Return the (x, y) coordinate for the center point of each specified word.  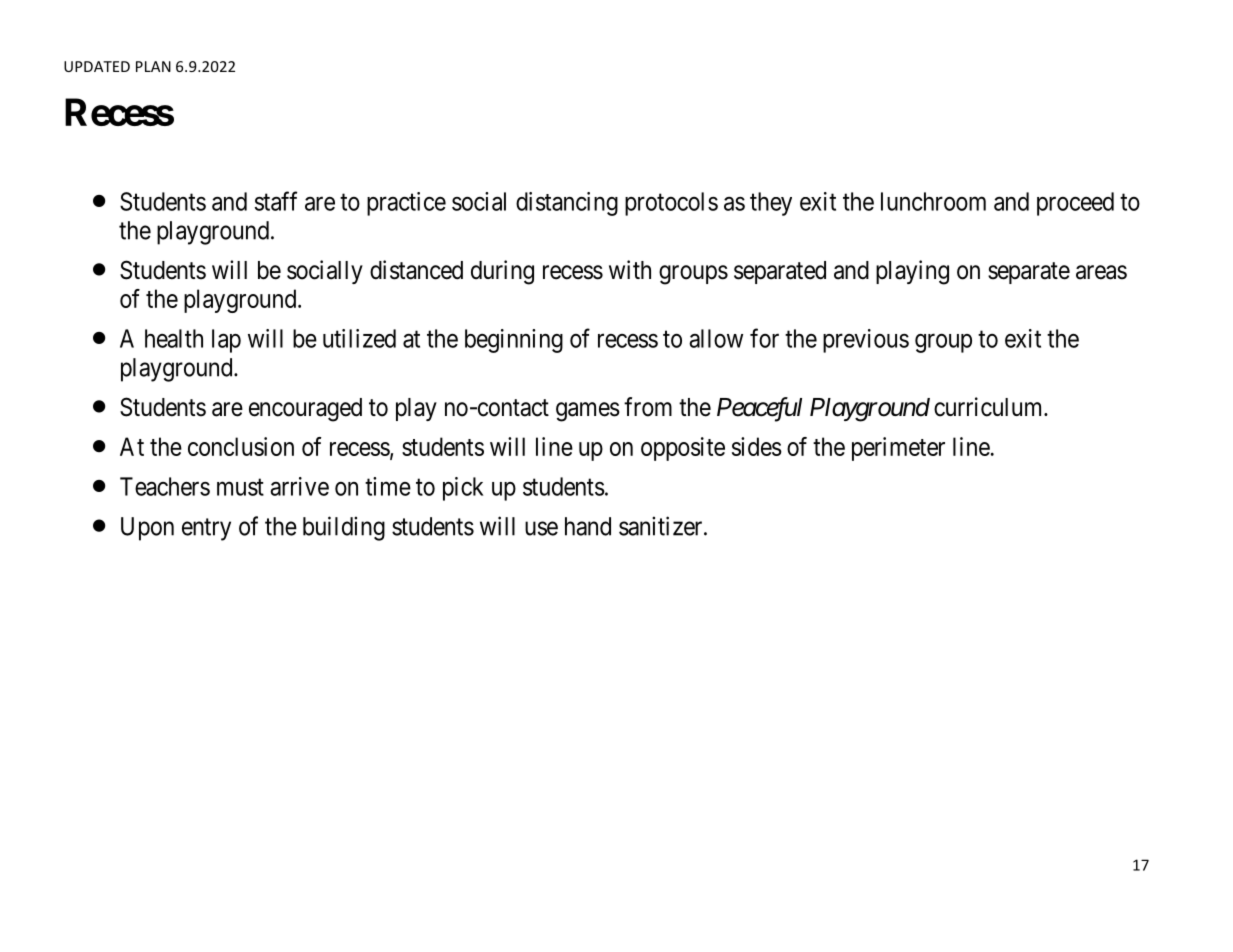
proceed (1075, 204)
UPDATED (97, 66)
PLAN (153, 66)
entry (206, 529)
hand (588, 526)
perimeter (898, 449)
